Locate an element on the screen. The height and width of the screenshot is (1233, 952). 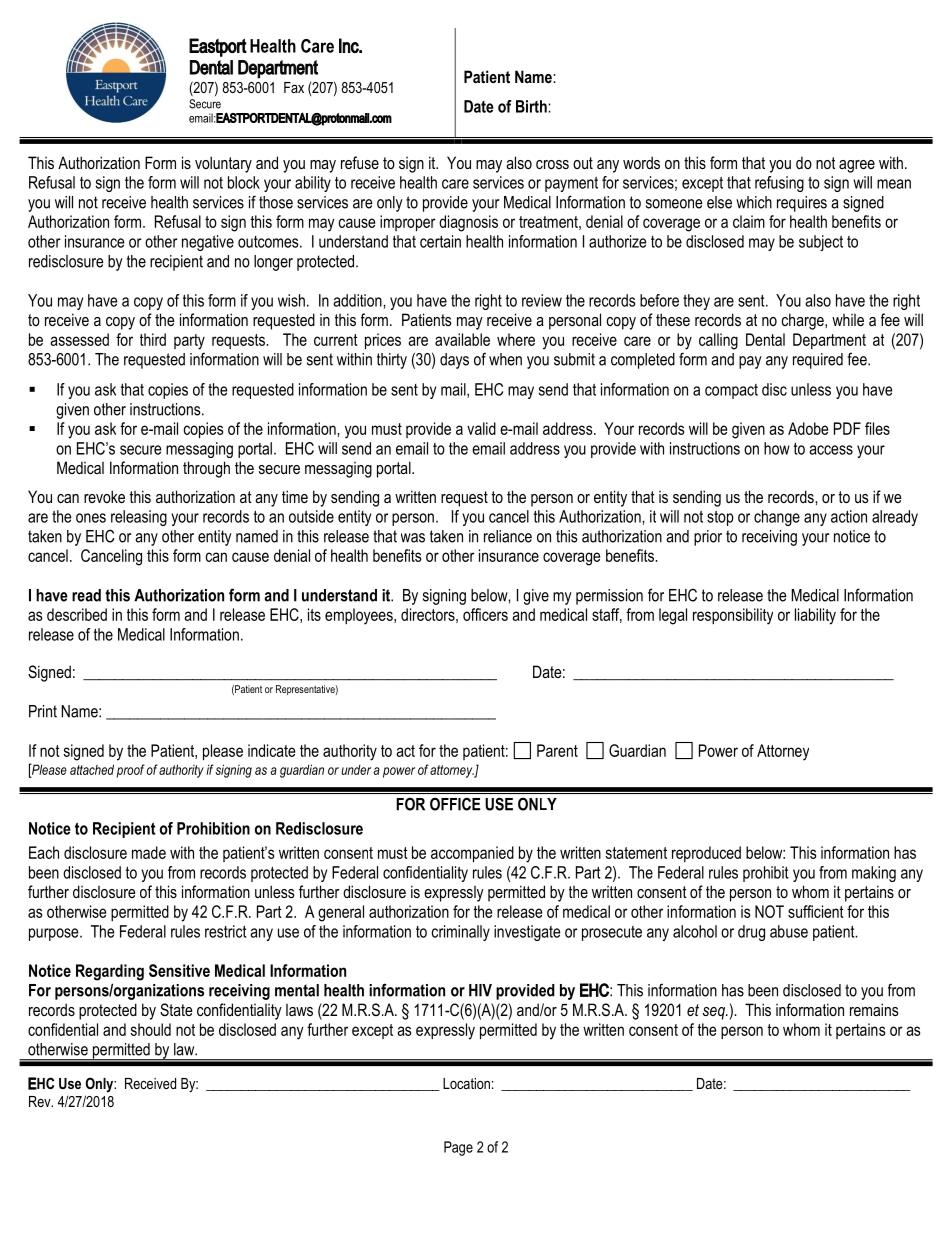
should is located at coordinates (151, 1029).
